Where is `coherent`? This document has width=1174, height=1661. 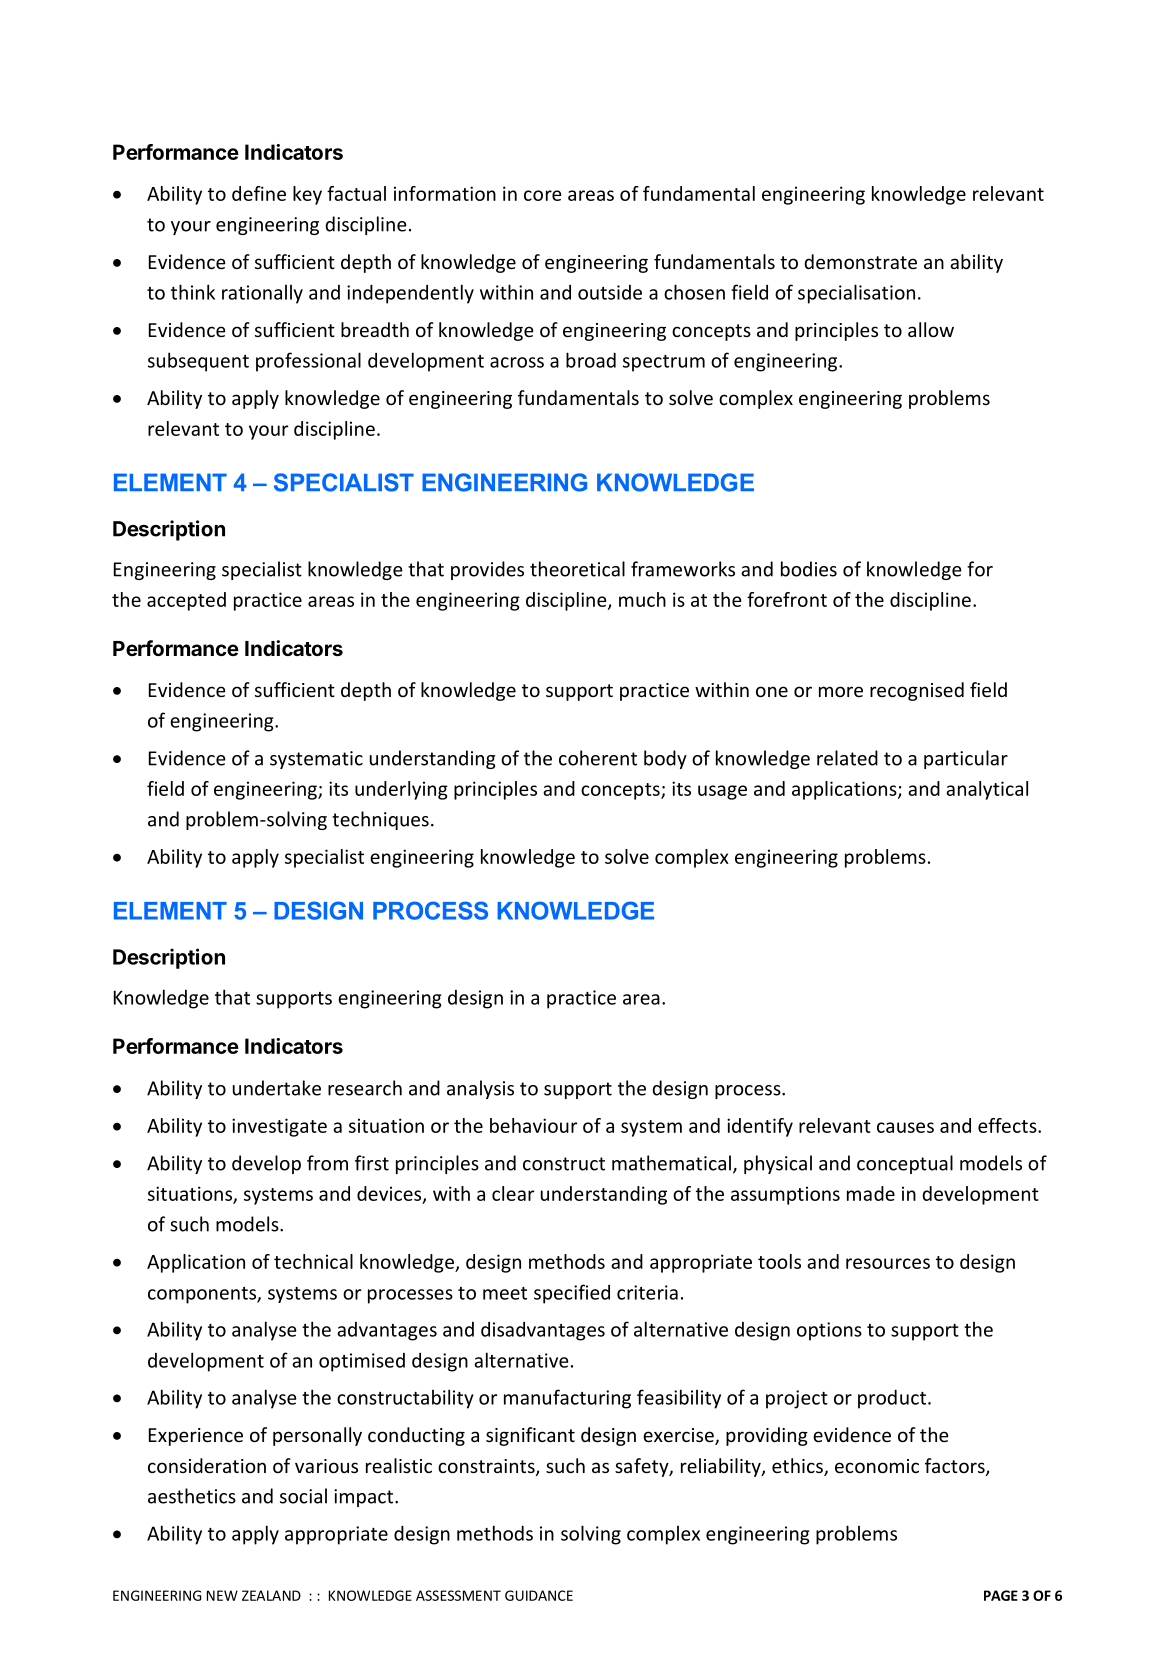
coherent is located at coordinates (598, 758).
